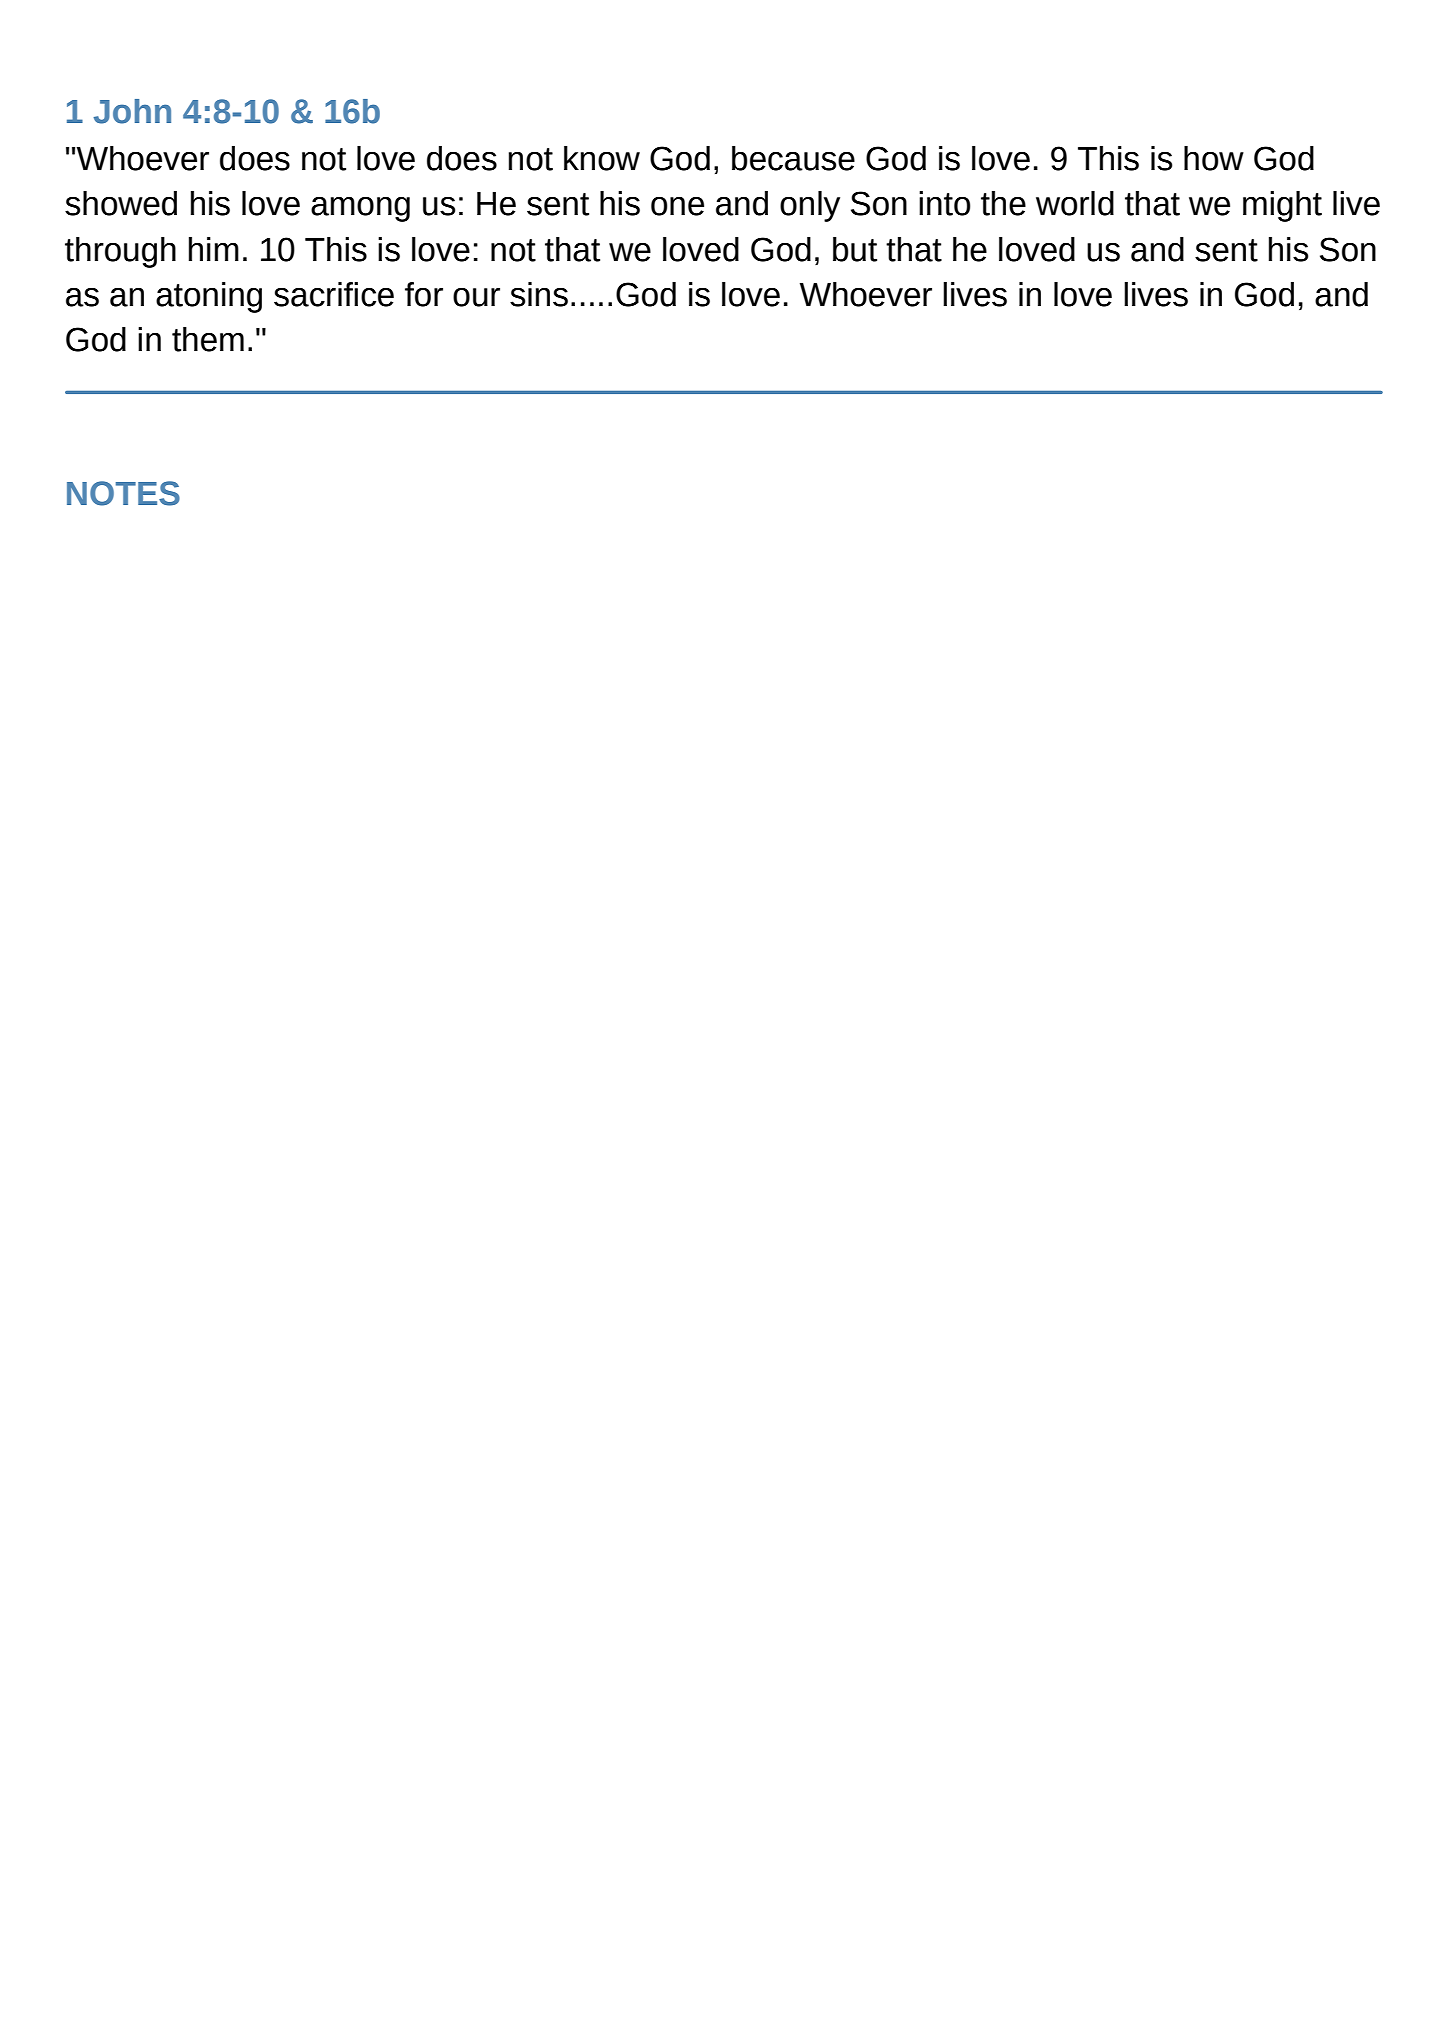 This image has height=2036, width=1440. Describe the element at coordinates (855, 249) in the image. I see `but` at that location.
